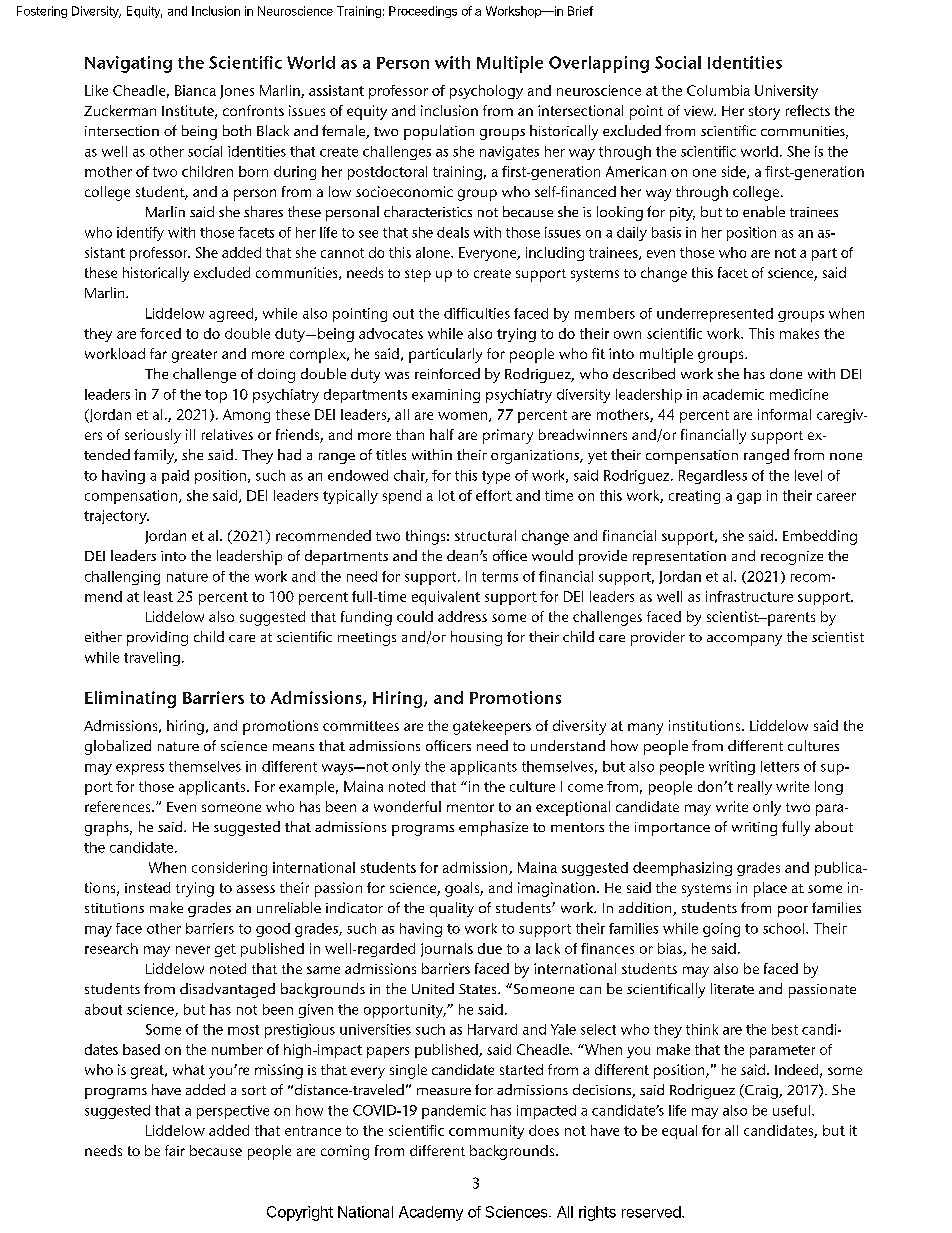 The width and height of the document is (952, 1233). Describe the element at coordinates (111, 948) in the document. I see `research` at that location.
